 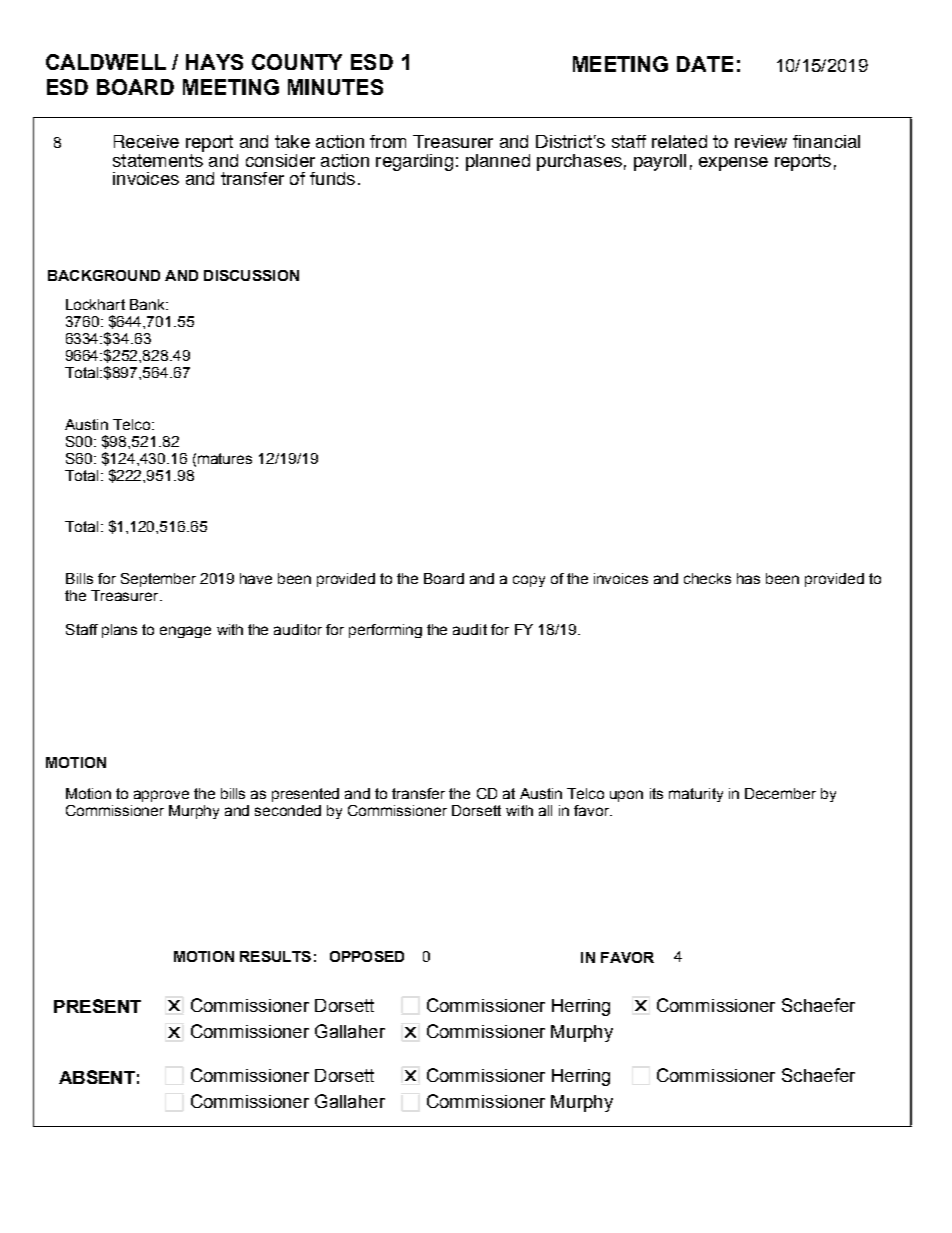 I want to click on from, so click(x=388, y=141).
